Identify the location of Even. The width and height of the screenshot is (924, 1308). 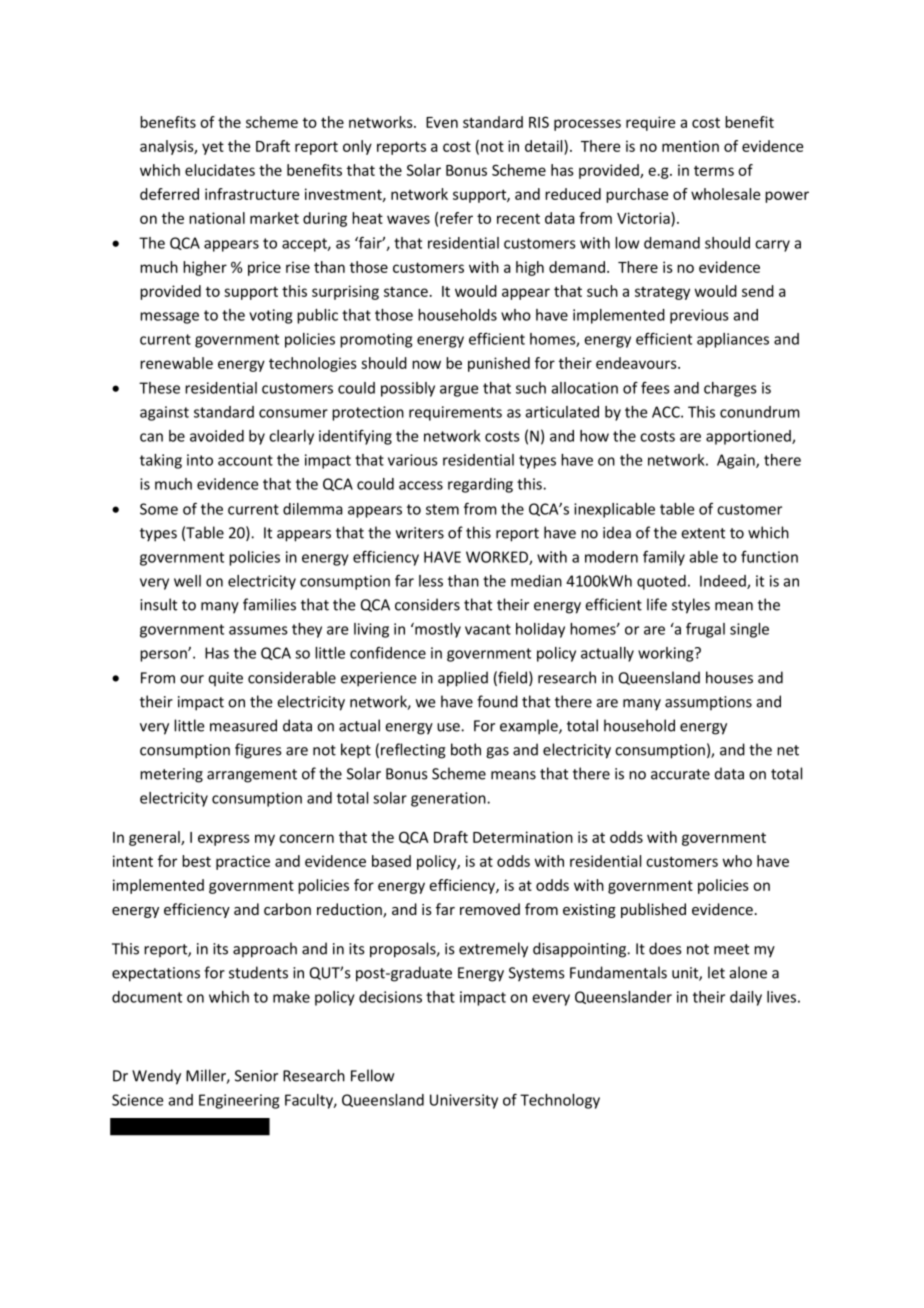
(442, 122).
